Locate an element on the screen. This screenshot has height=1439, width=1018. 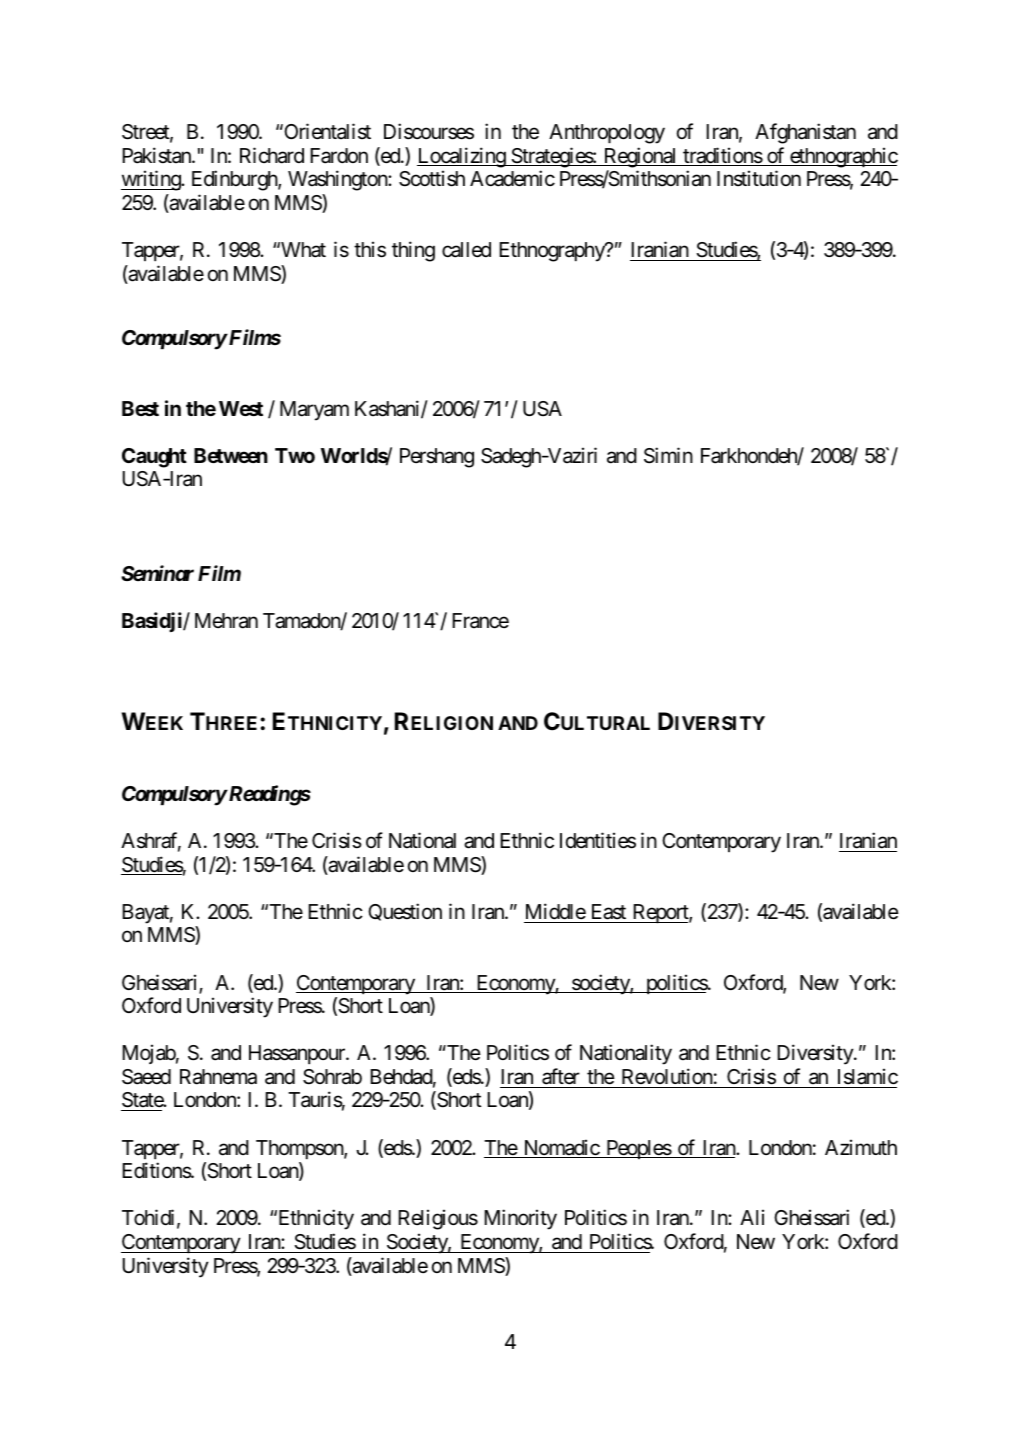
Mehran is located at coordinates (226, 621).
